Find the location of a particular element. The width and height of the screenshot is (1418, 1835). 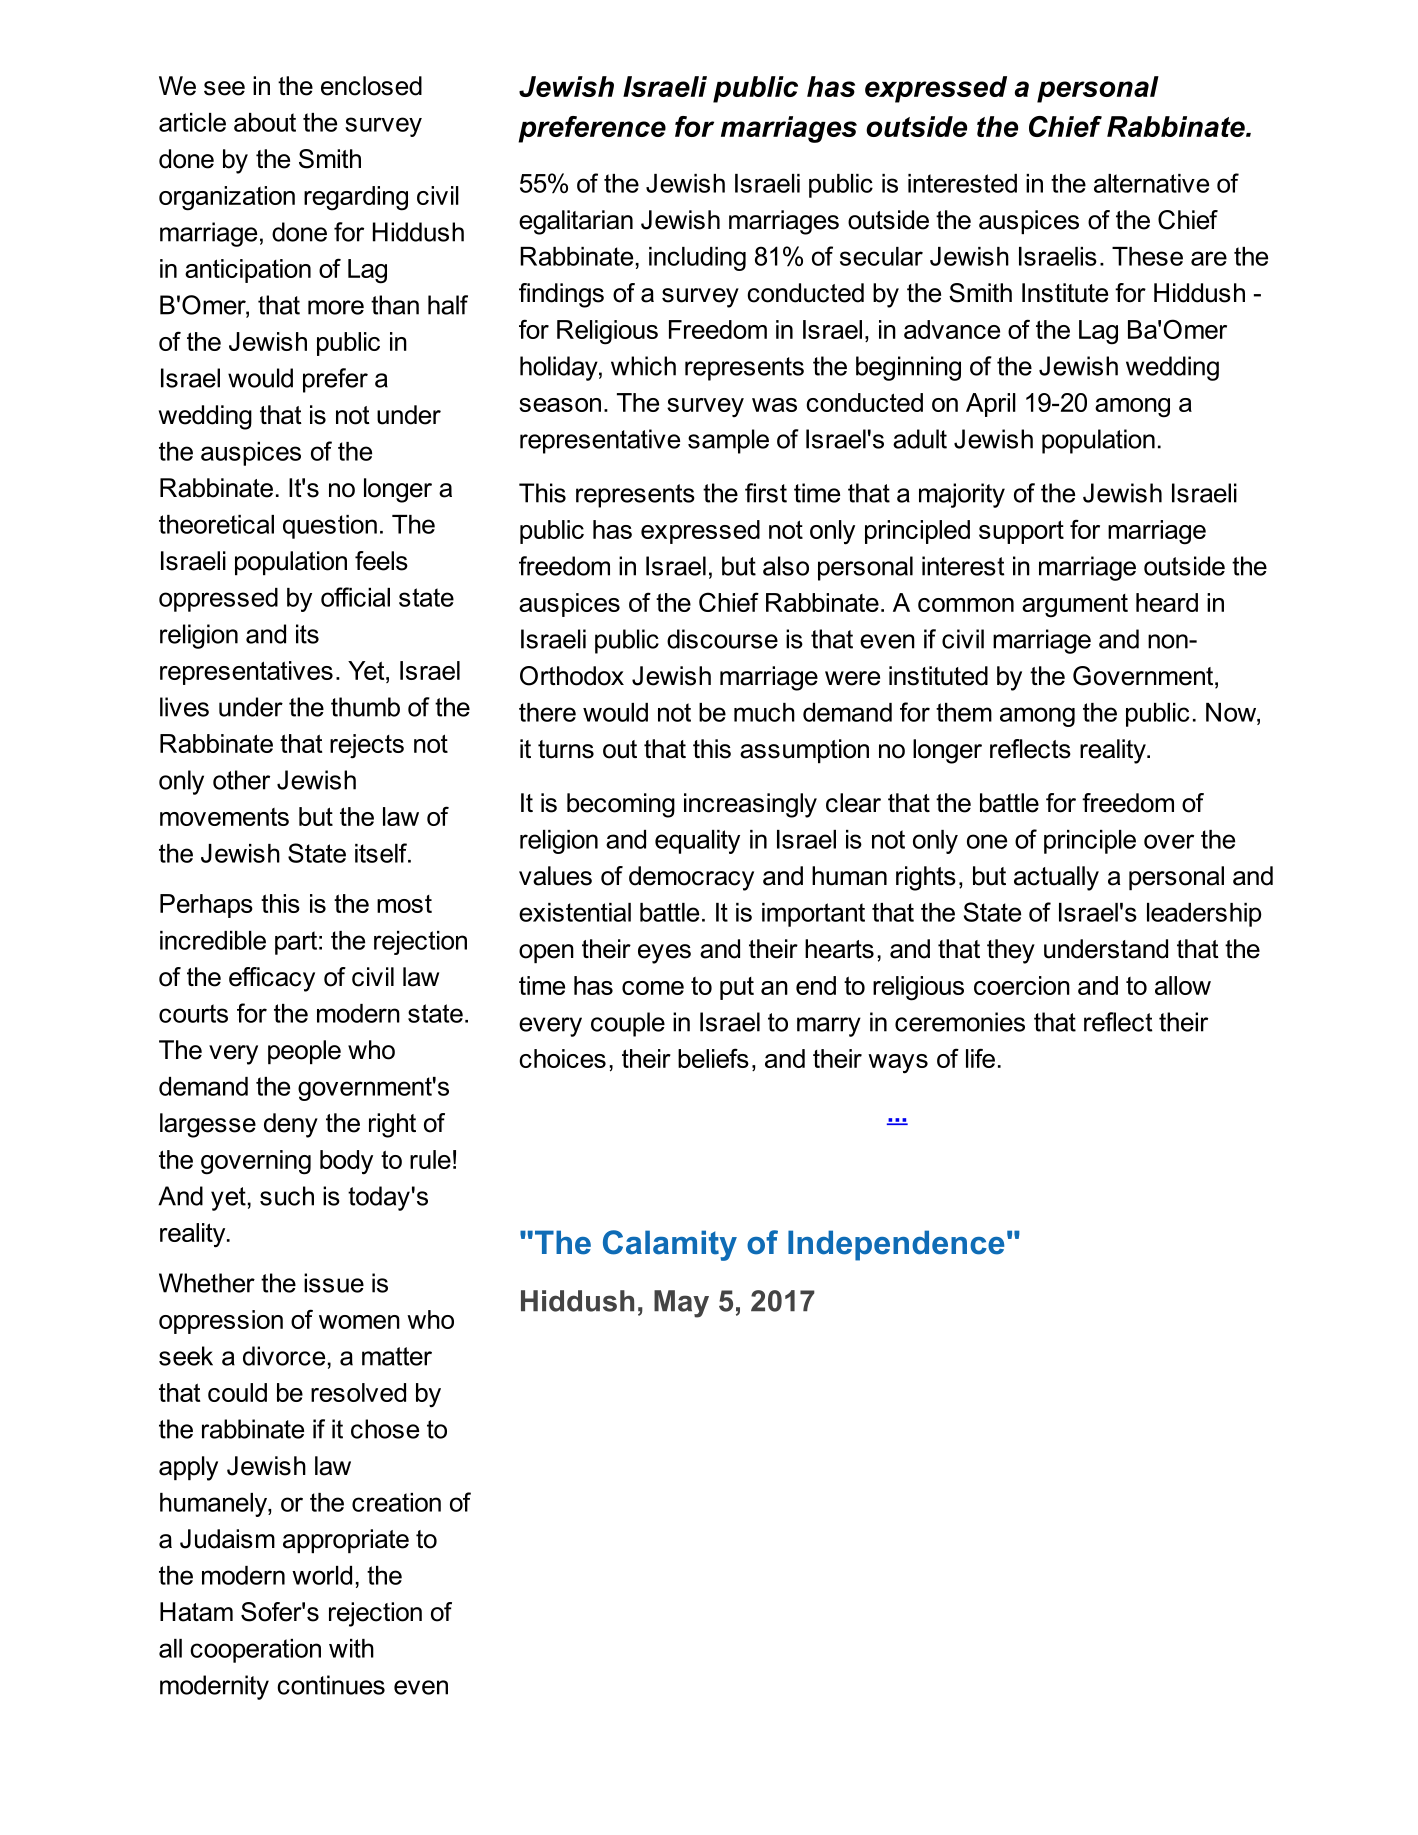

argument is located at coordinates (1075, 606).
